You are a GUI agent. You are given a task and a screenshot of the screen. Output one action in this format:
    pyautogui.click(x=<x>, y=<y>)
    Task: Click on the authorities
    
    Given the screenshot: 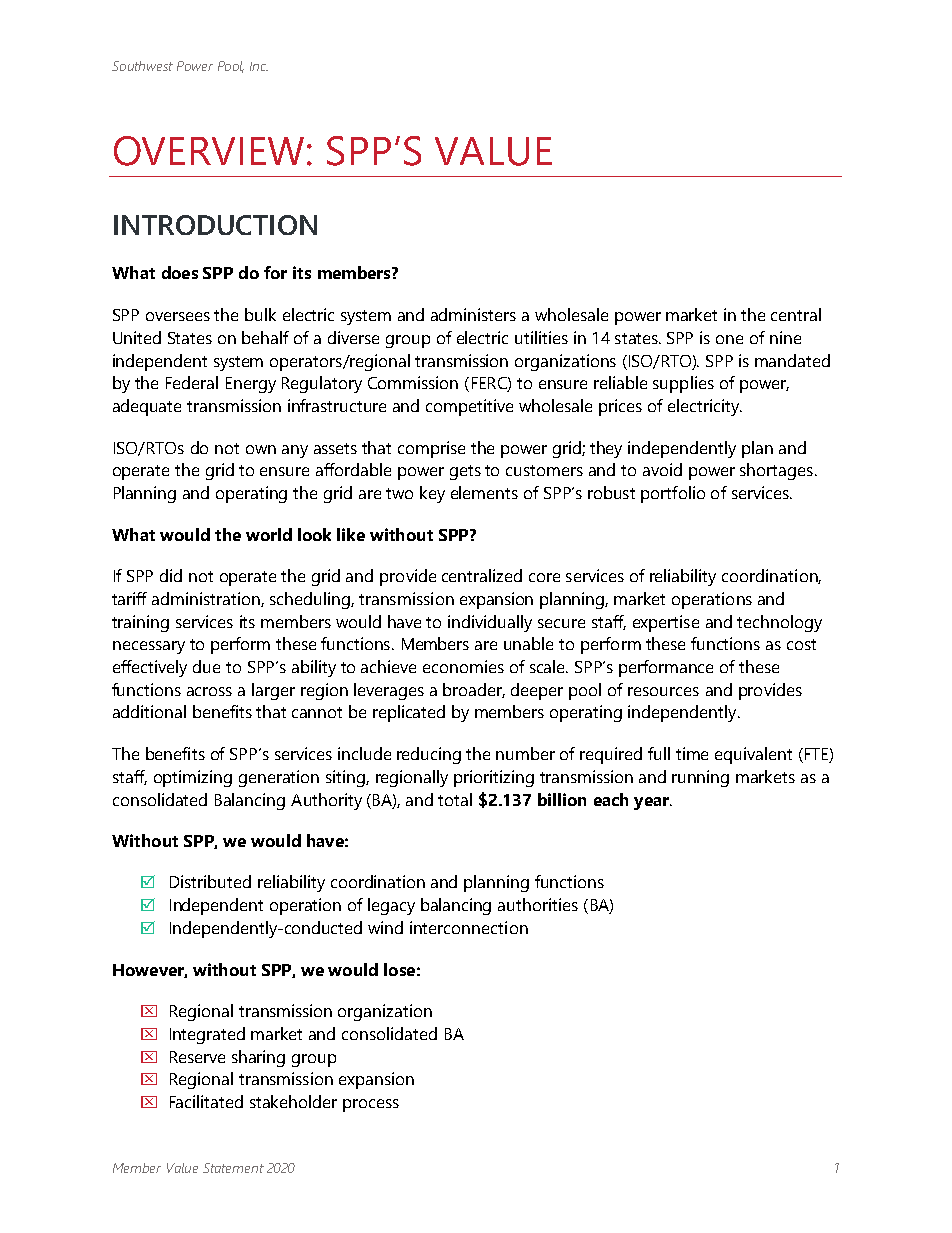 What is the action you would take?
    pyautogui.click(x=538, y=904)
